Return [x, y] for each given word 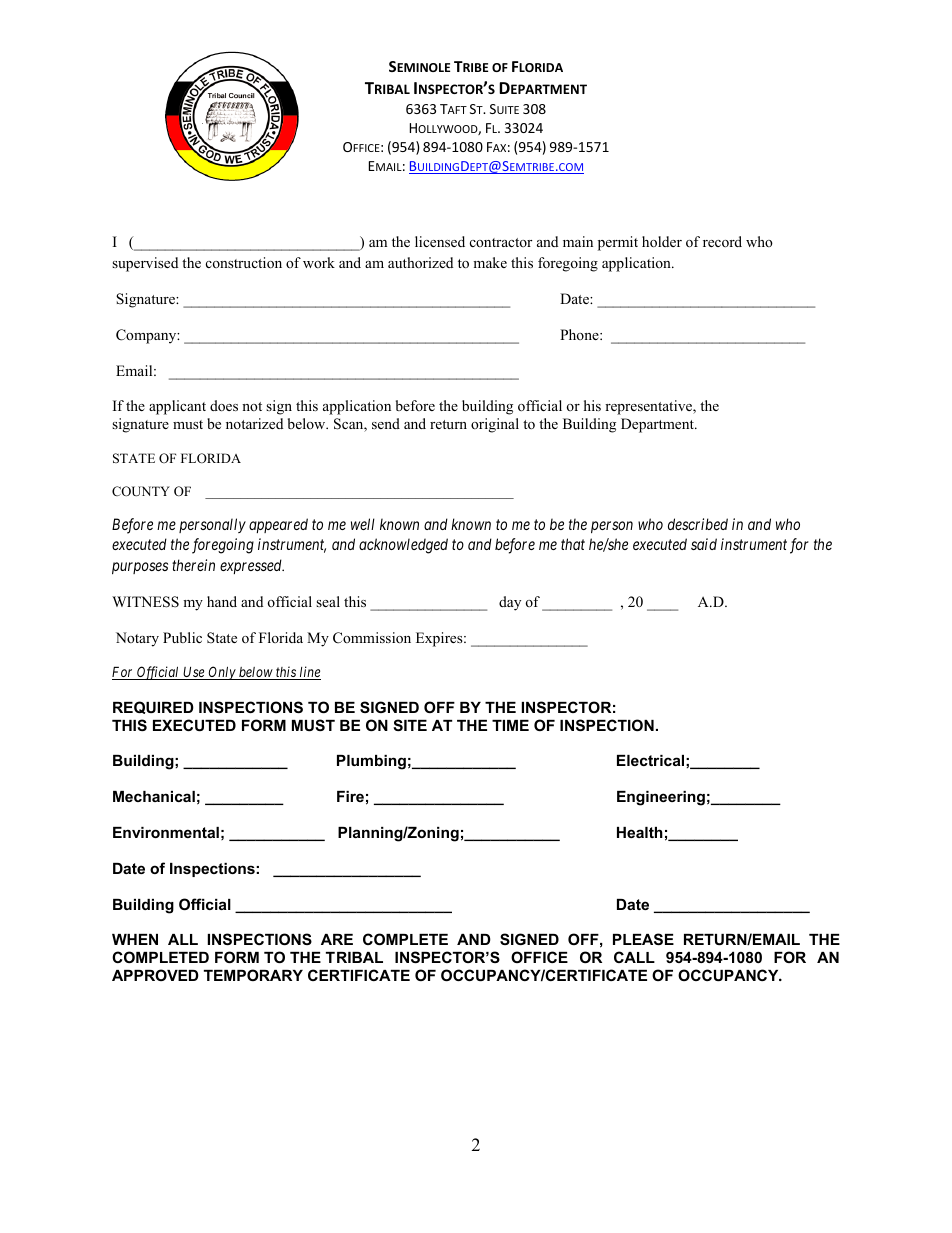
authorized [420, 262]
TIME [510, 725]
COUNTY [141, 491]
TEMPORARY [253, 975]
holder [662, 241]
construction [244, 262]
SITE [410, 725]
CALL [634, 957]
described [698, 524]
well [363, 524]
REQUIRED [153, 707]
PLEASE [643, 939]
